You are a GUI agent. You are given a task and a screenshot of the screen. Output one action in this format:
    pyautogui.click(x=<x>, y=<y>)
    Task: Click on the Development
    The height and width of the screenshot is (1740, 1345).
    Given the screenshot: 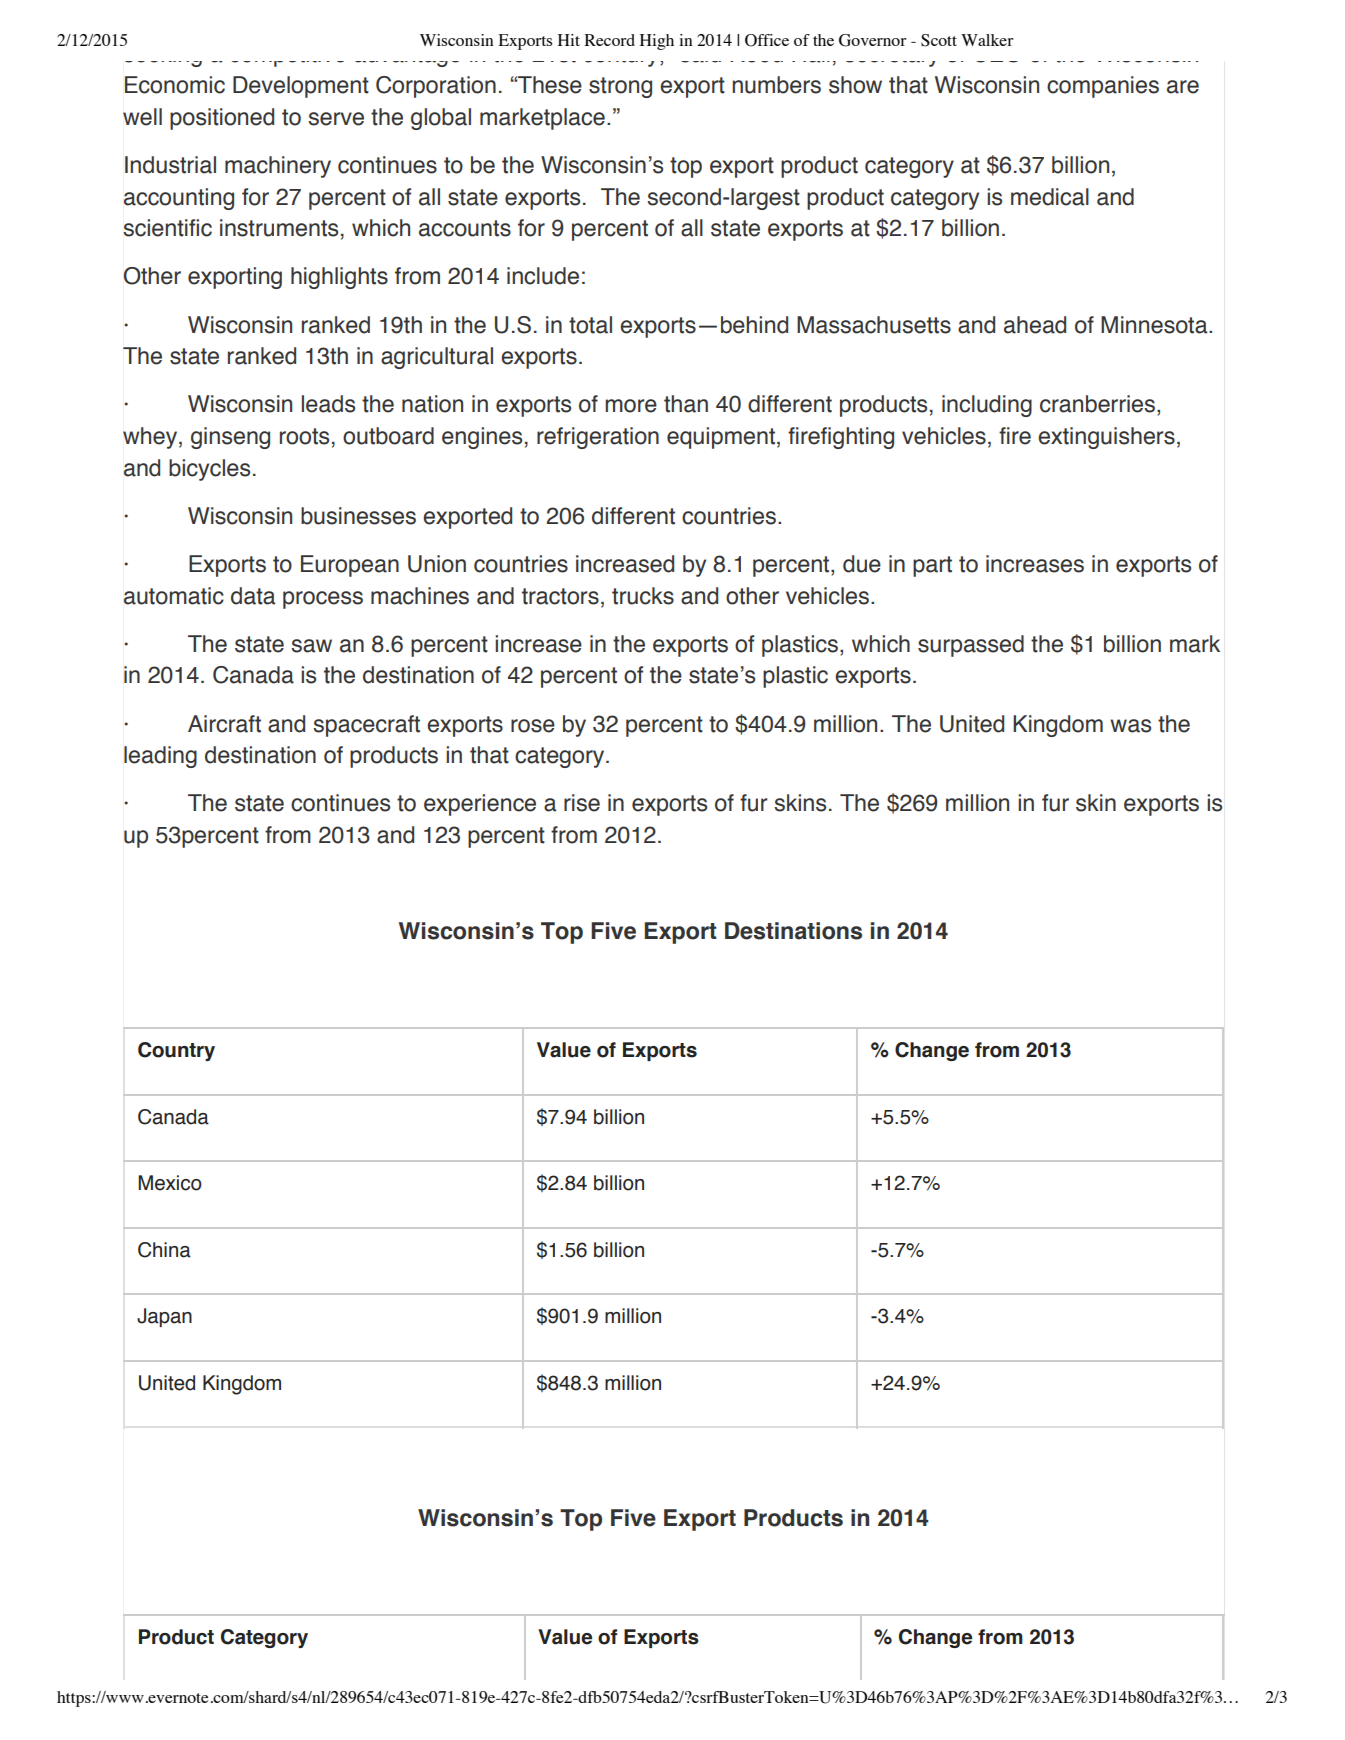 What is the action you would take?
    pyautogui.click(x=301, y=87)
